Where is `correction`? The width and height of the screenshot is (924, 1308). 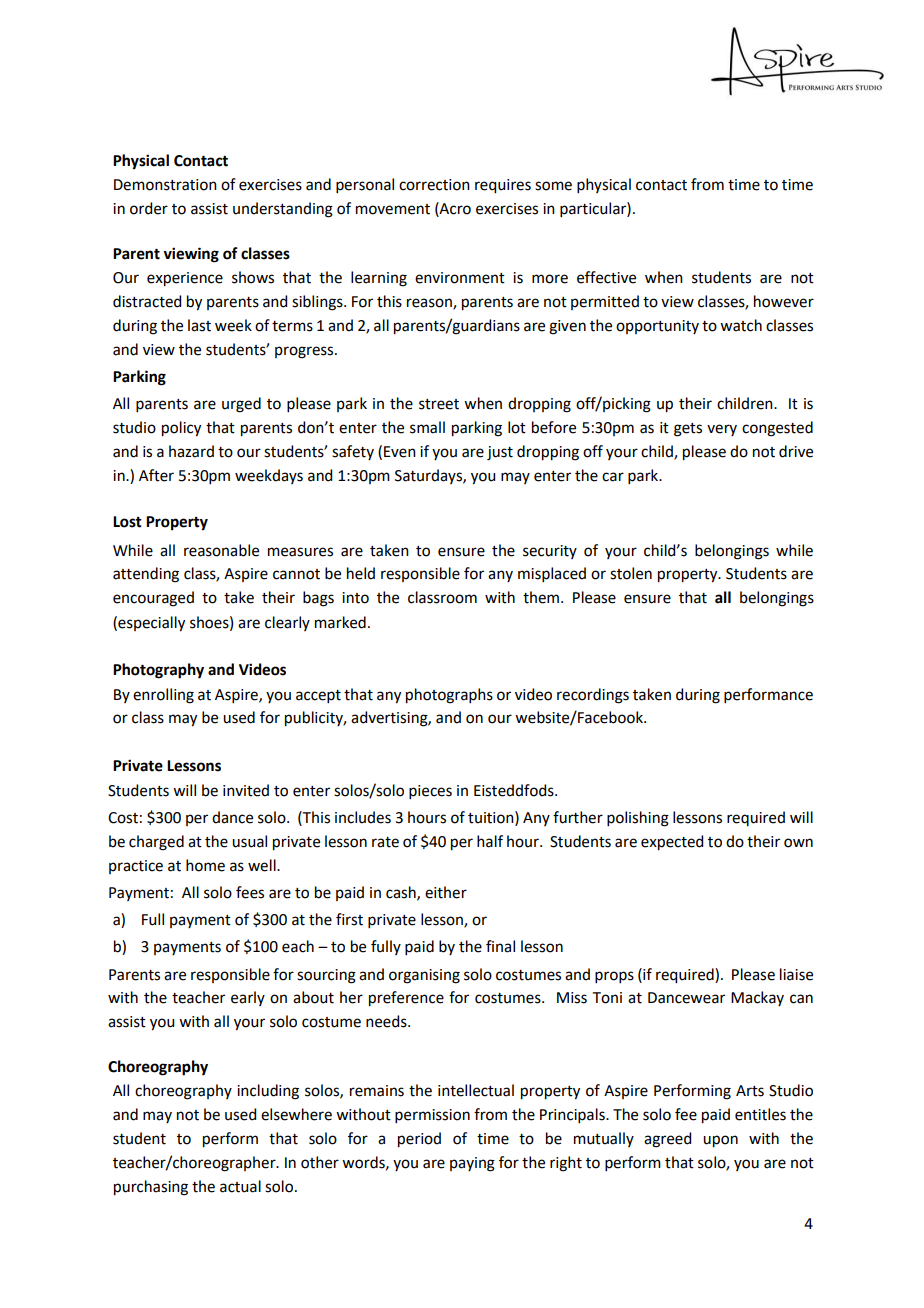
correction is located at coordinates (434, 185).
